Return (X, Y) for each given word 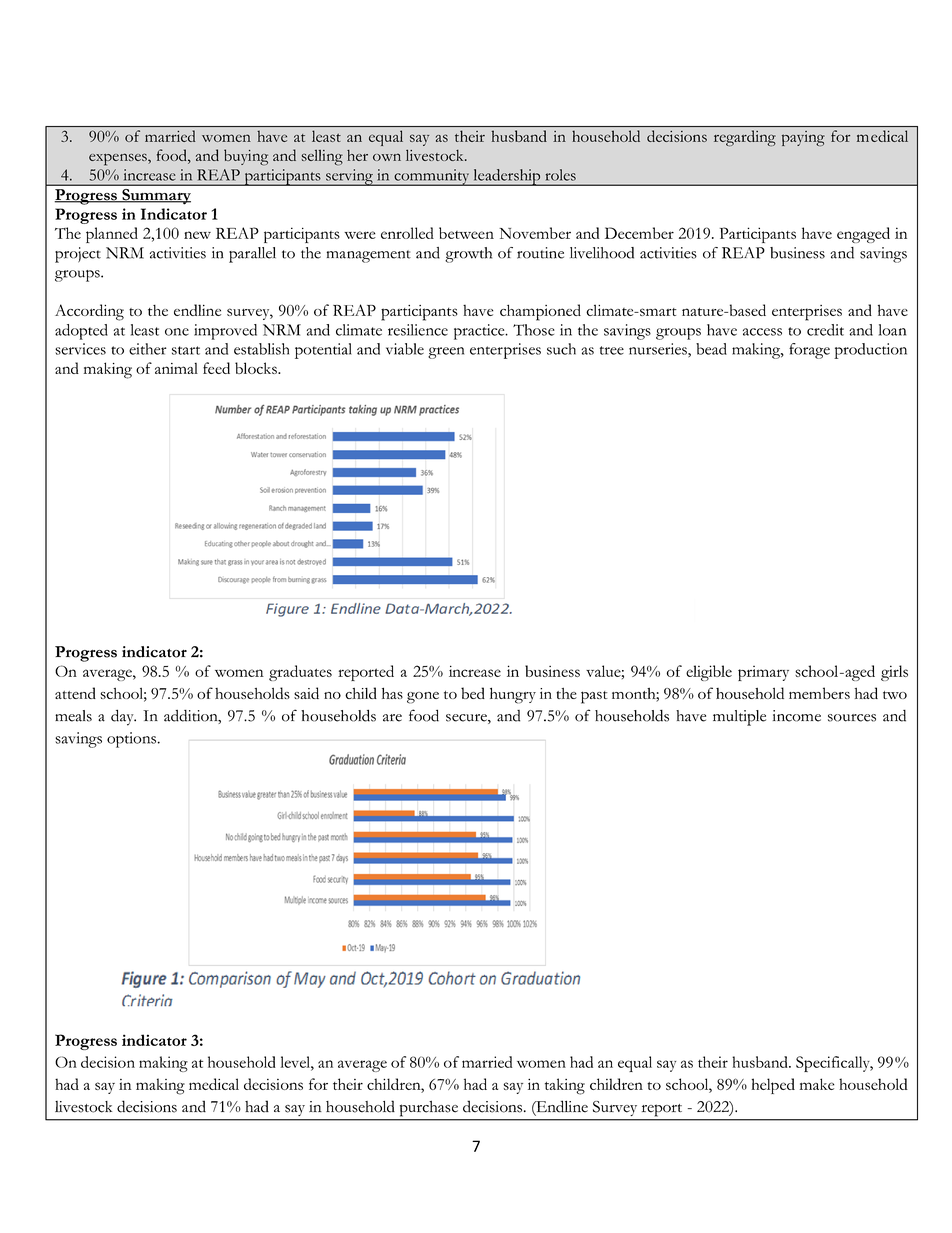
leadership (507, 177)
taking (565, 1086)
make (817, 1084)
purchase (429, 1108)
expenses (119, 159)
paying (803, 138)
